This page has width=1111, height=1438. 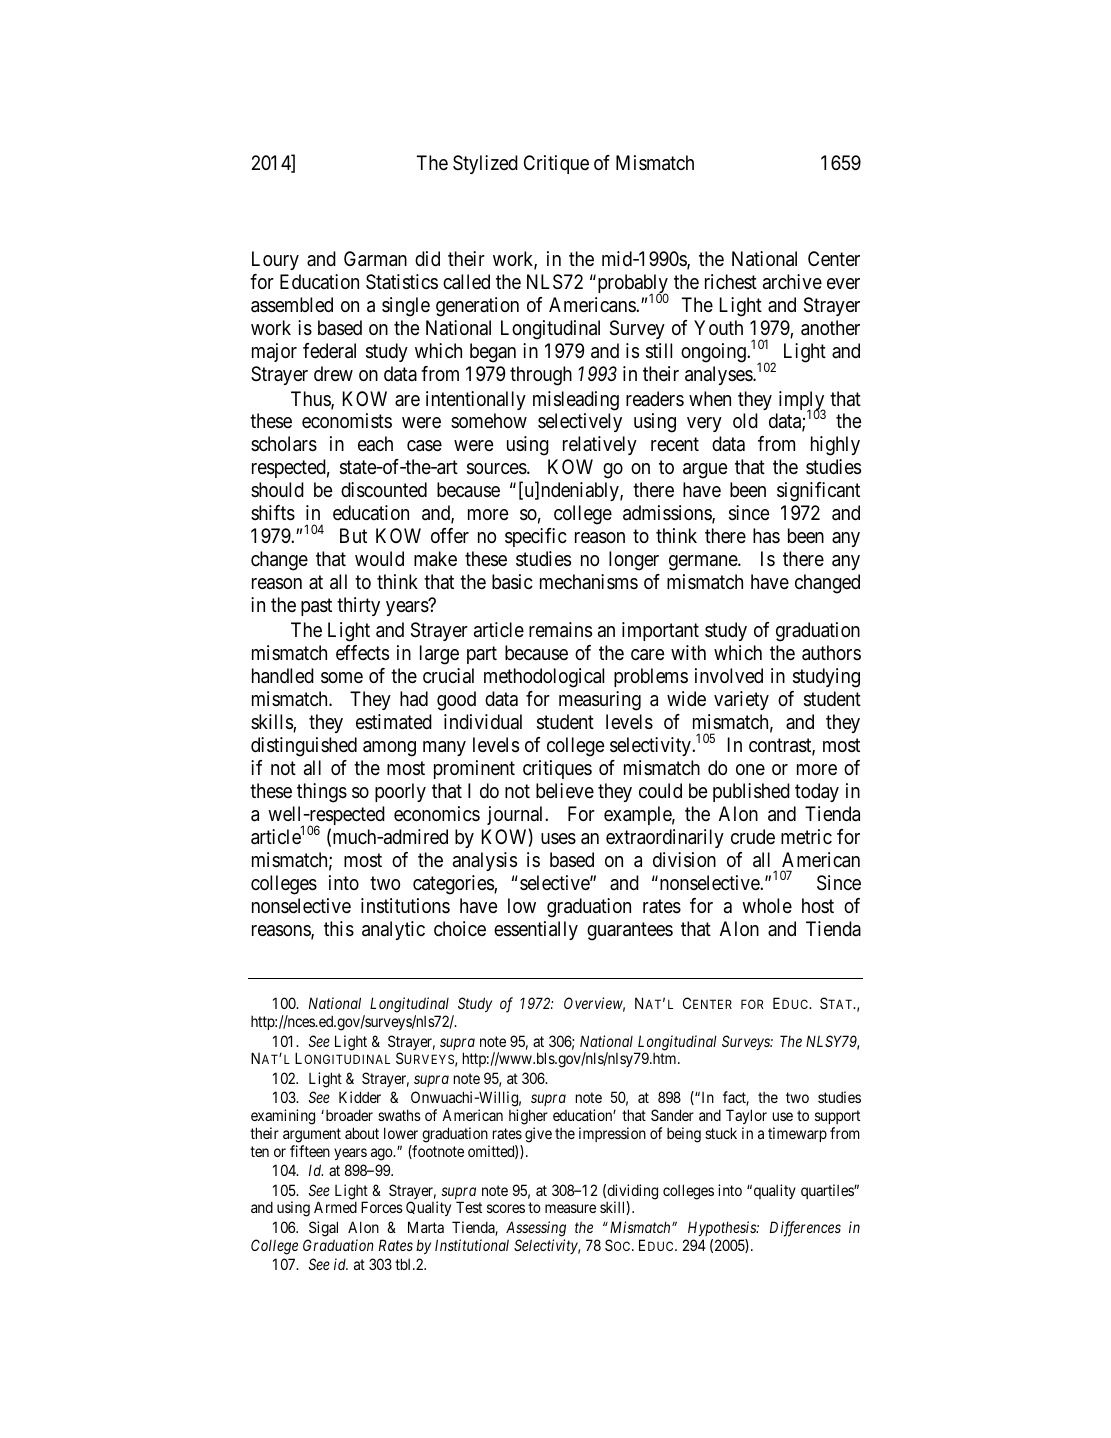 I want to click on Garman, so click(x=375, y=259).
